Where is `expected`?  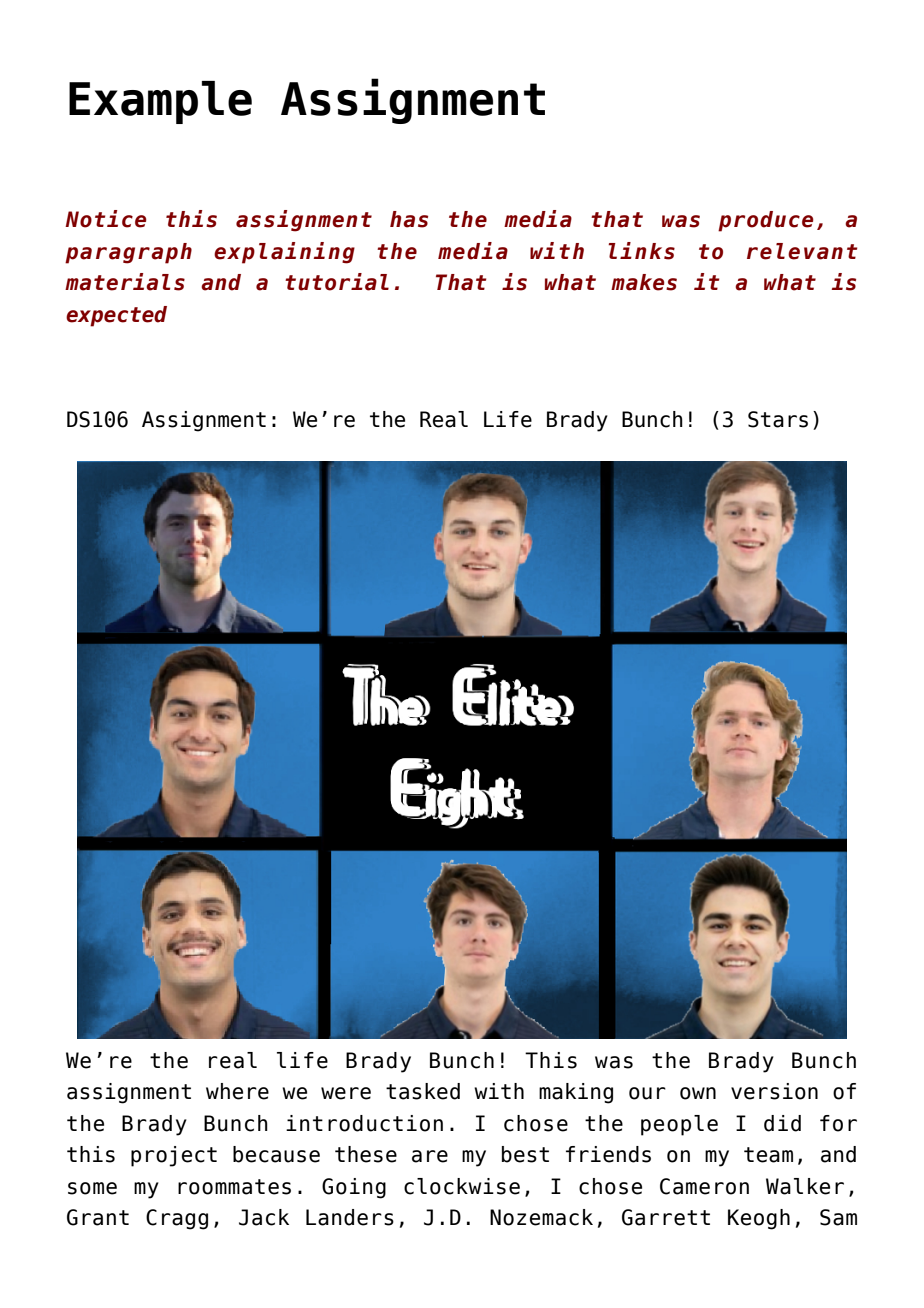 expected is located at coordinates (116, 316).
